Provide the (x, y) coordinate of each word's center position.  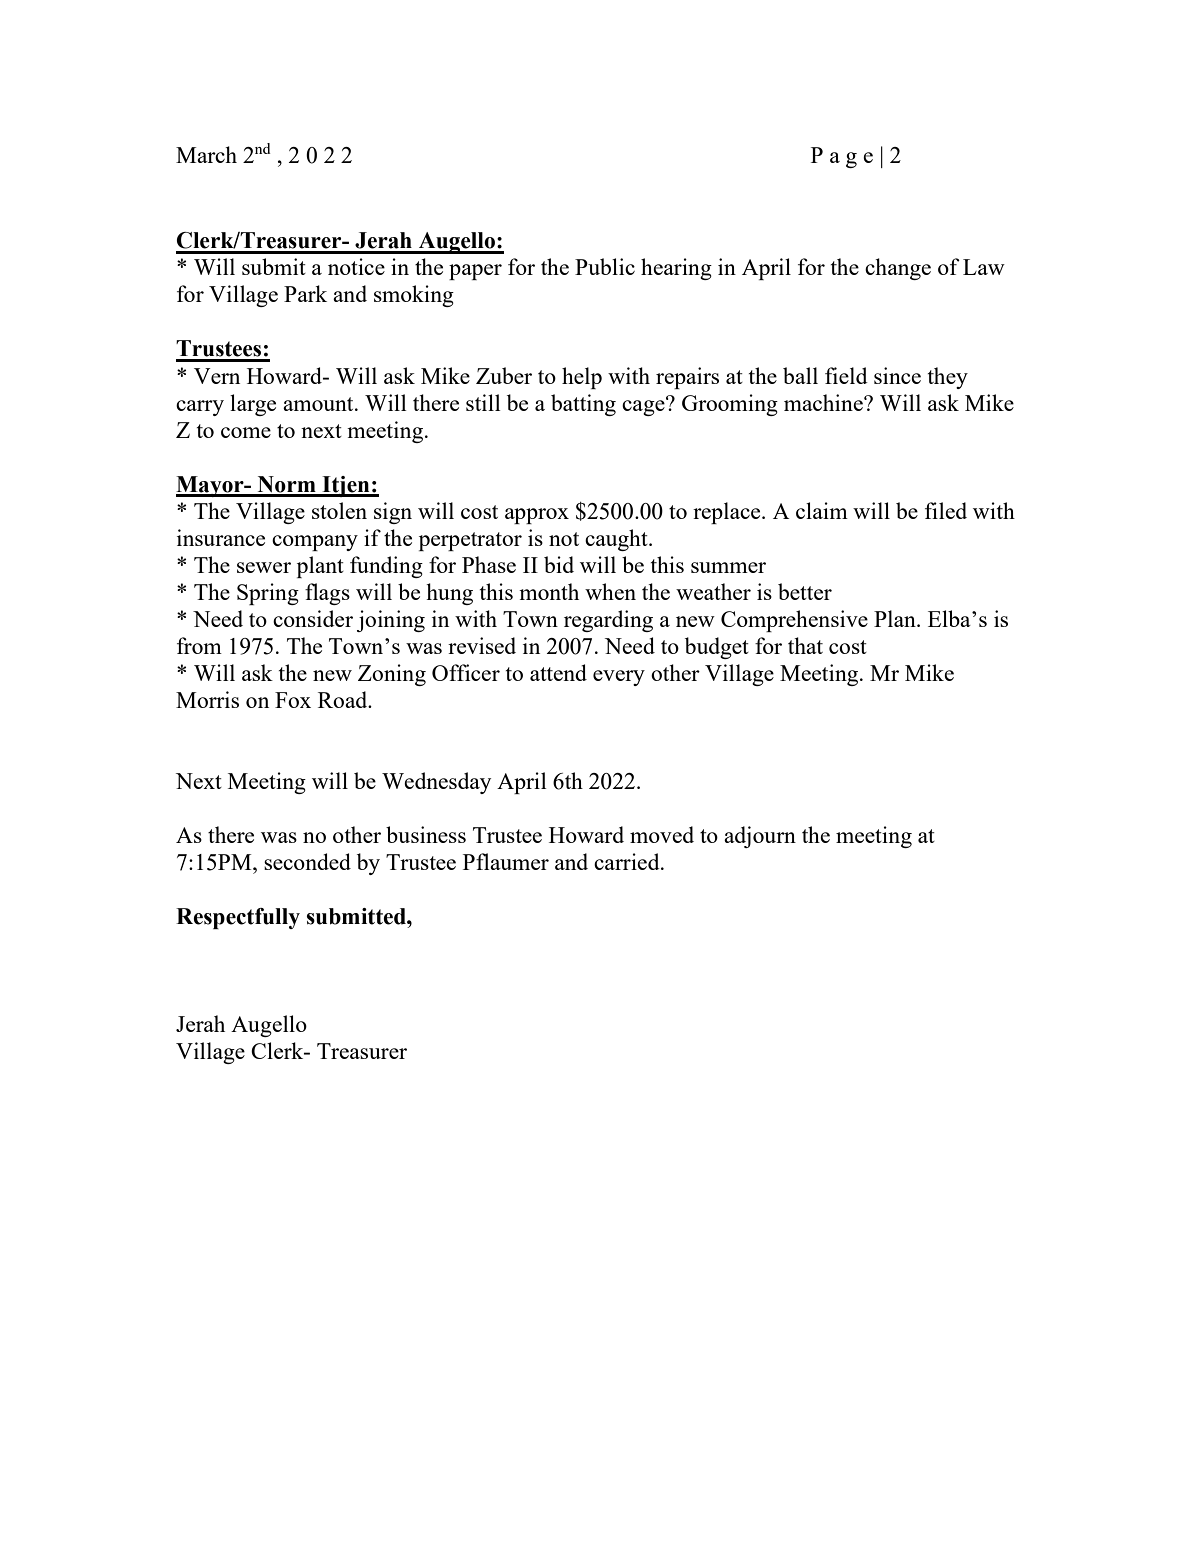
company (315, 543)
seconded (307, 861)
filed (946, 510)
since (897, 375)
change (898, 269)
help (582, 378)
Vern (217, 376)
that (805, 645)
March (206, 154)
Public (605, 266)
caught (617, 540)
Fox (293, 700)
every (619, 678)
